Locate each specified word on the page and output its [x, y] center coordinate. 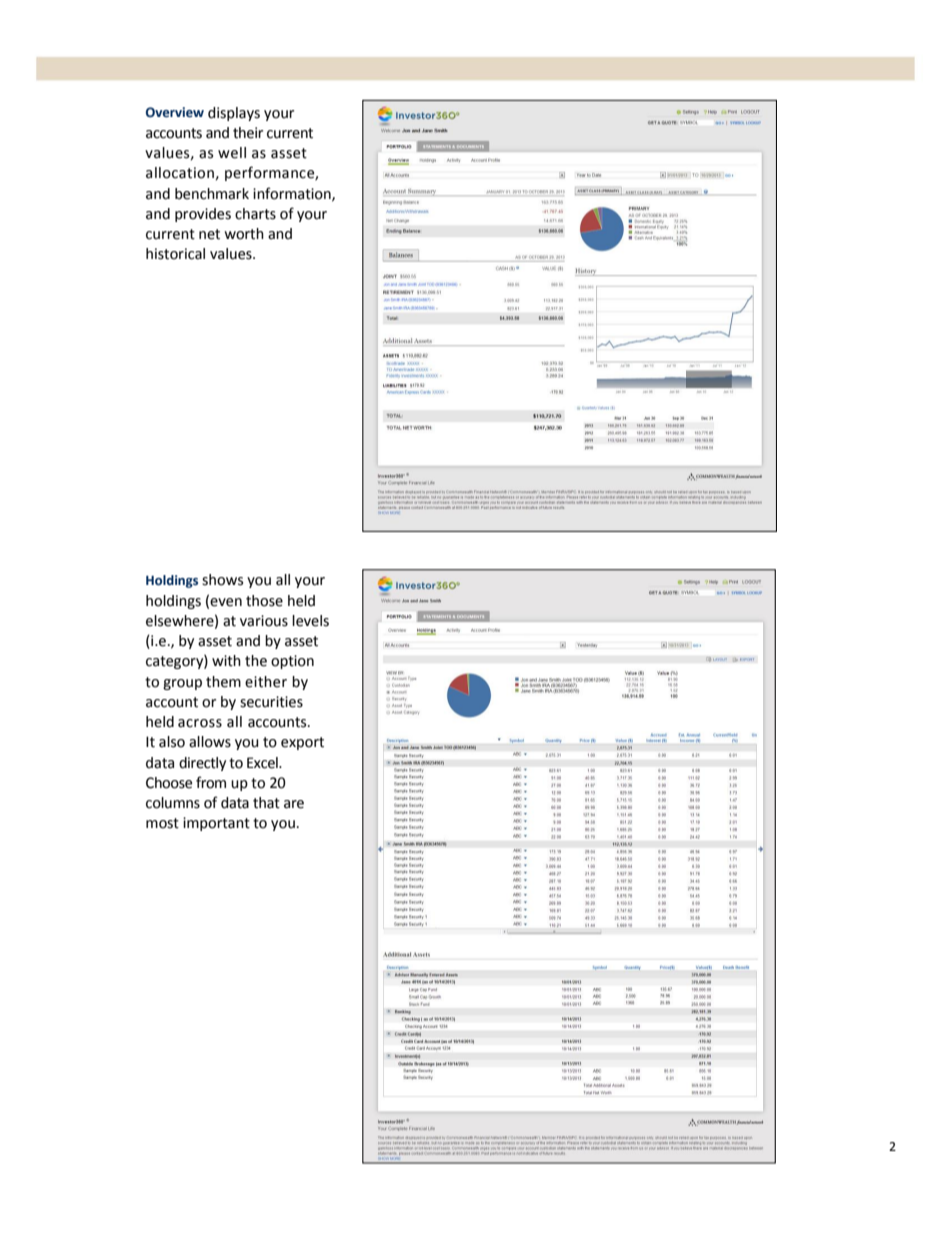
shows [222, 580]
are [294, 804]
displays [234, 114]
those [264, 601]
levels [310, 621]
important [216, 824]
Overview [175, 112]
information [293, 194]
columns [173, 803]
